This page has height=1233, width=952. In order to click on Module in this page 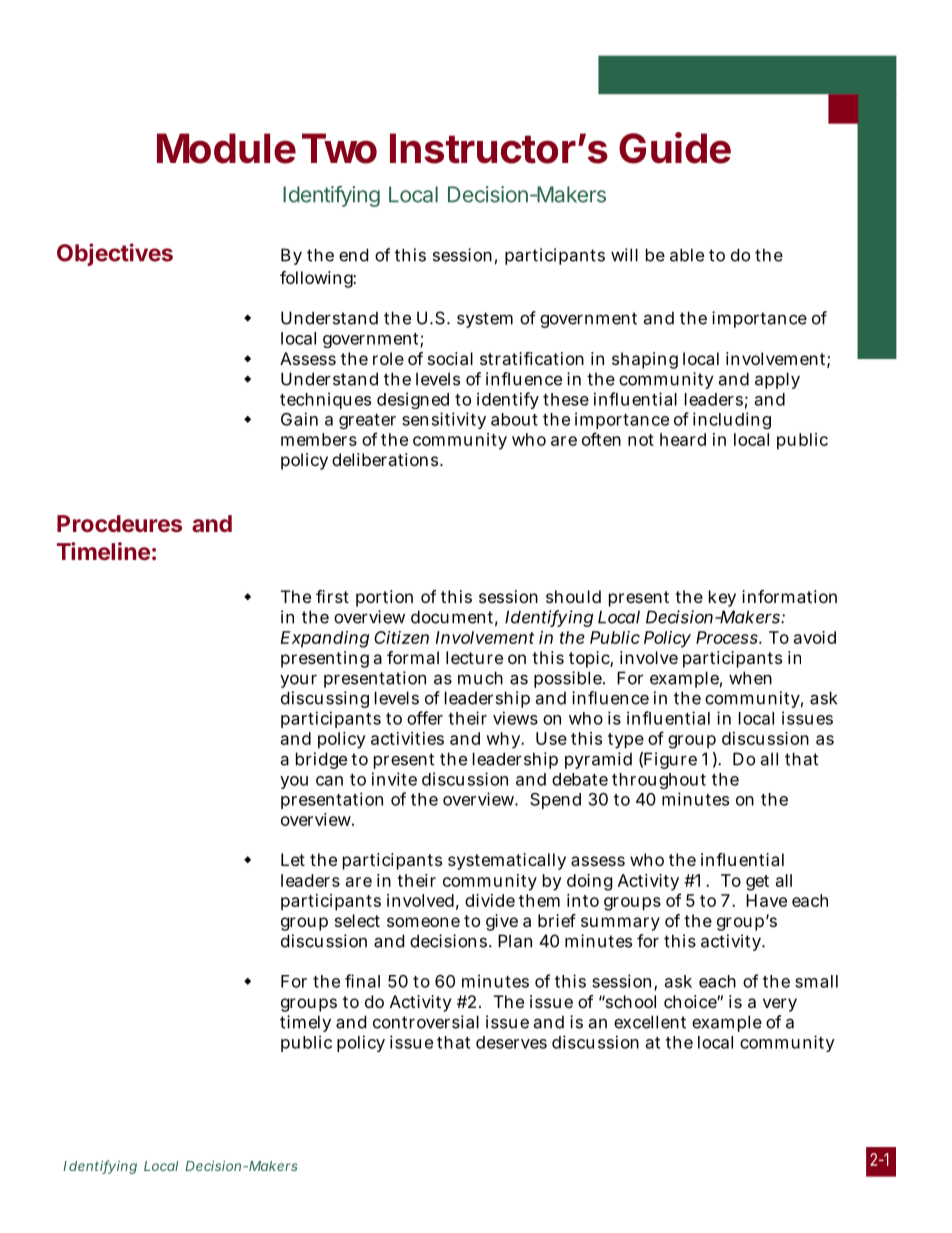, I will do `click(226, 148)`.
